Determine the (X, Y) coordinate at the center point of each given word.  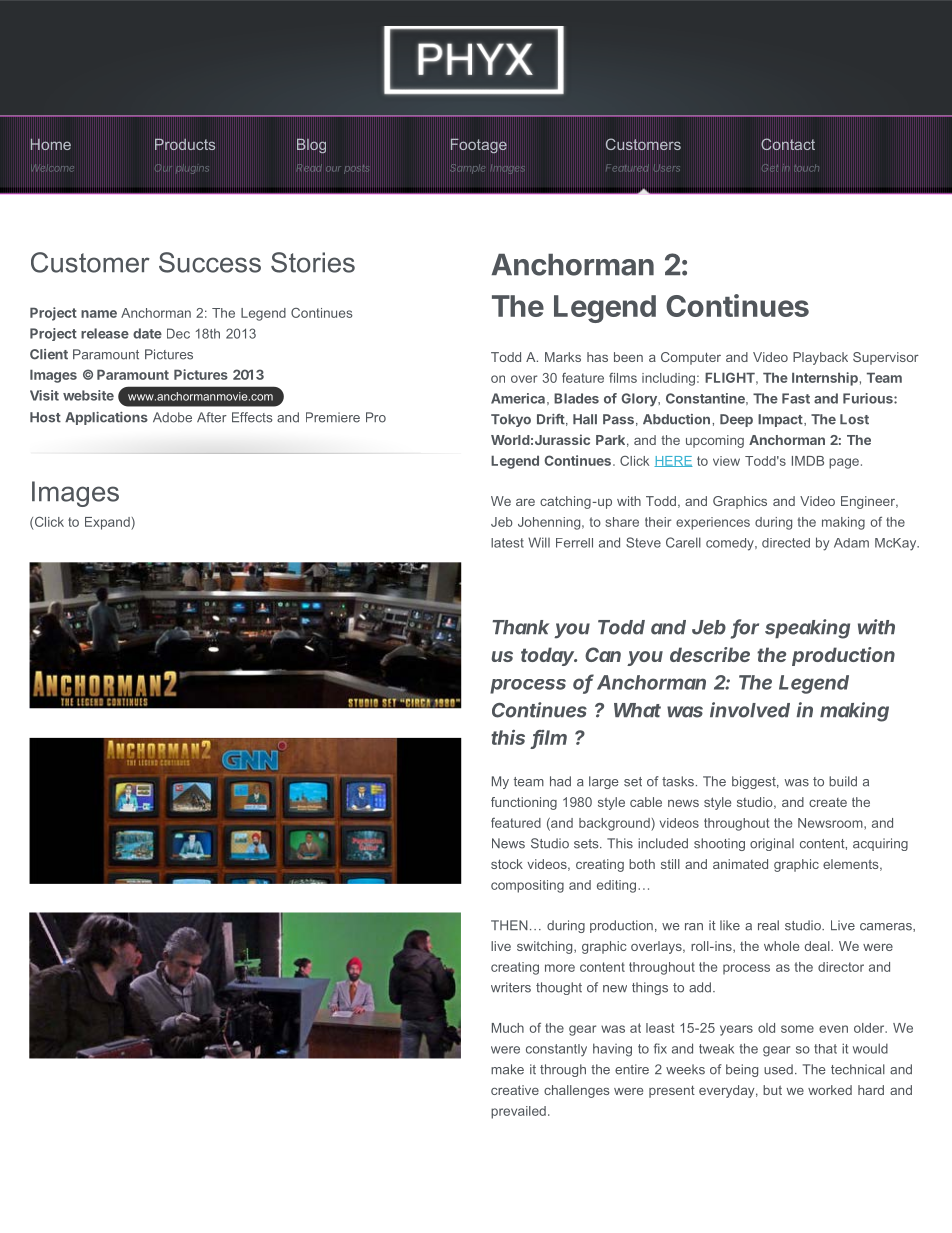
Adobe (172, 417)
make (507, 1069)
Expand (108, 523)
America (518, 398)
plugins (192, 169)
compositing (527, 886)
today (549, 656)
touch (806, 168)
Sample (467, 169)
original (772, 844)
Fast (796, 398)
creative (515, 1090)
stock (507, 864)
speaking (807, 629)
